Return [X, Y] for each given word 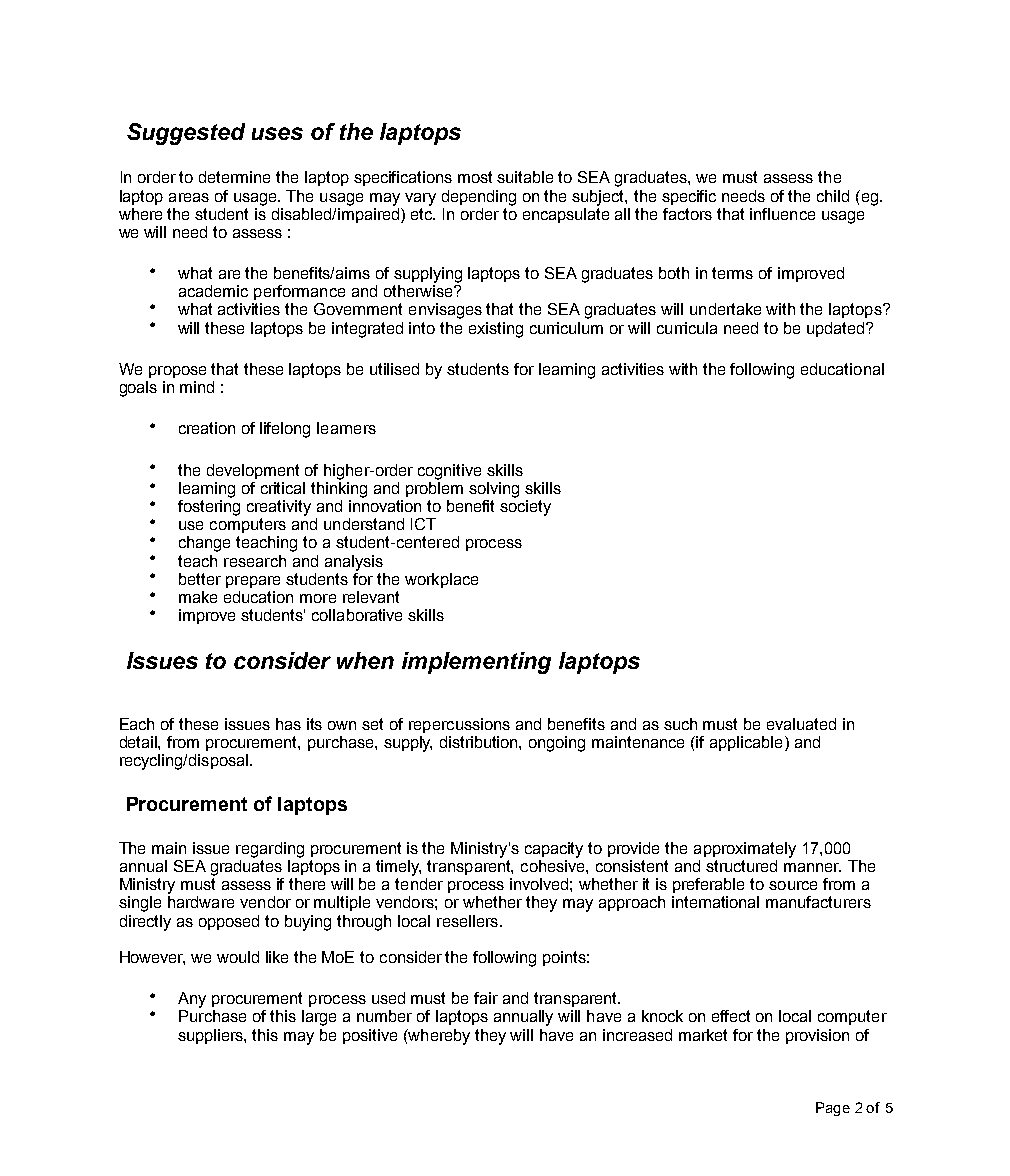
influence [782, 214]
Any [192, 1000]
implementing [476, 663]
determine [234, 177]
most [475, 177]
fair [486, 998]
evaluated [801, 724]
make [198, 597]
